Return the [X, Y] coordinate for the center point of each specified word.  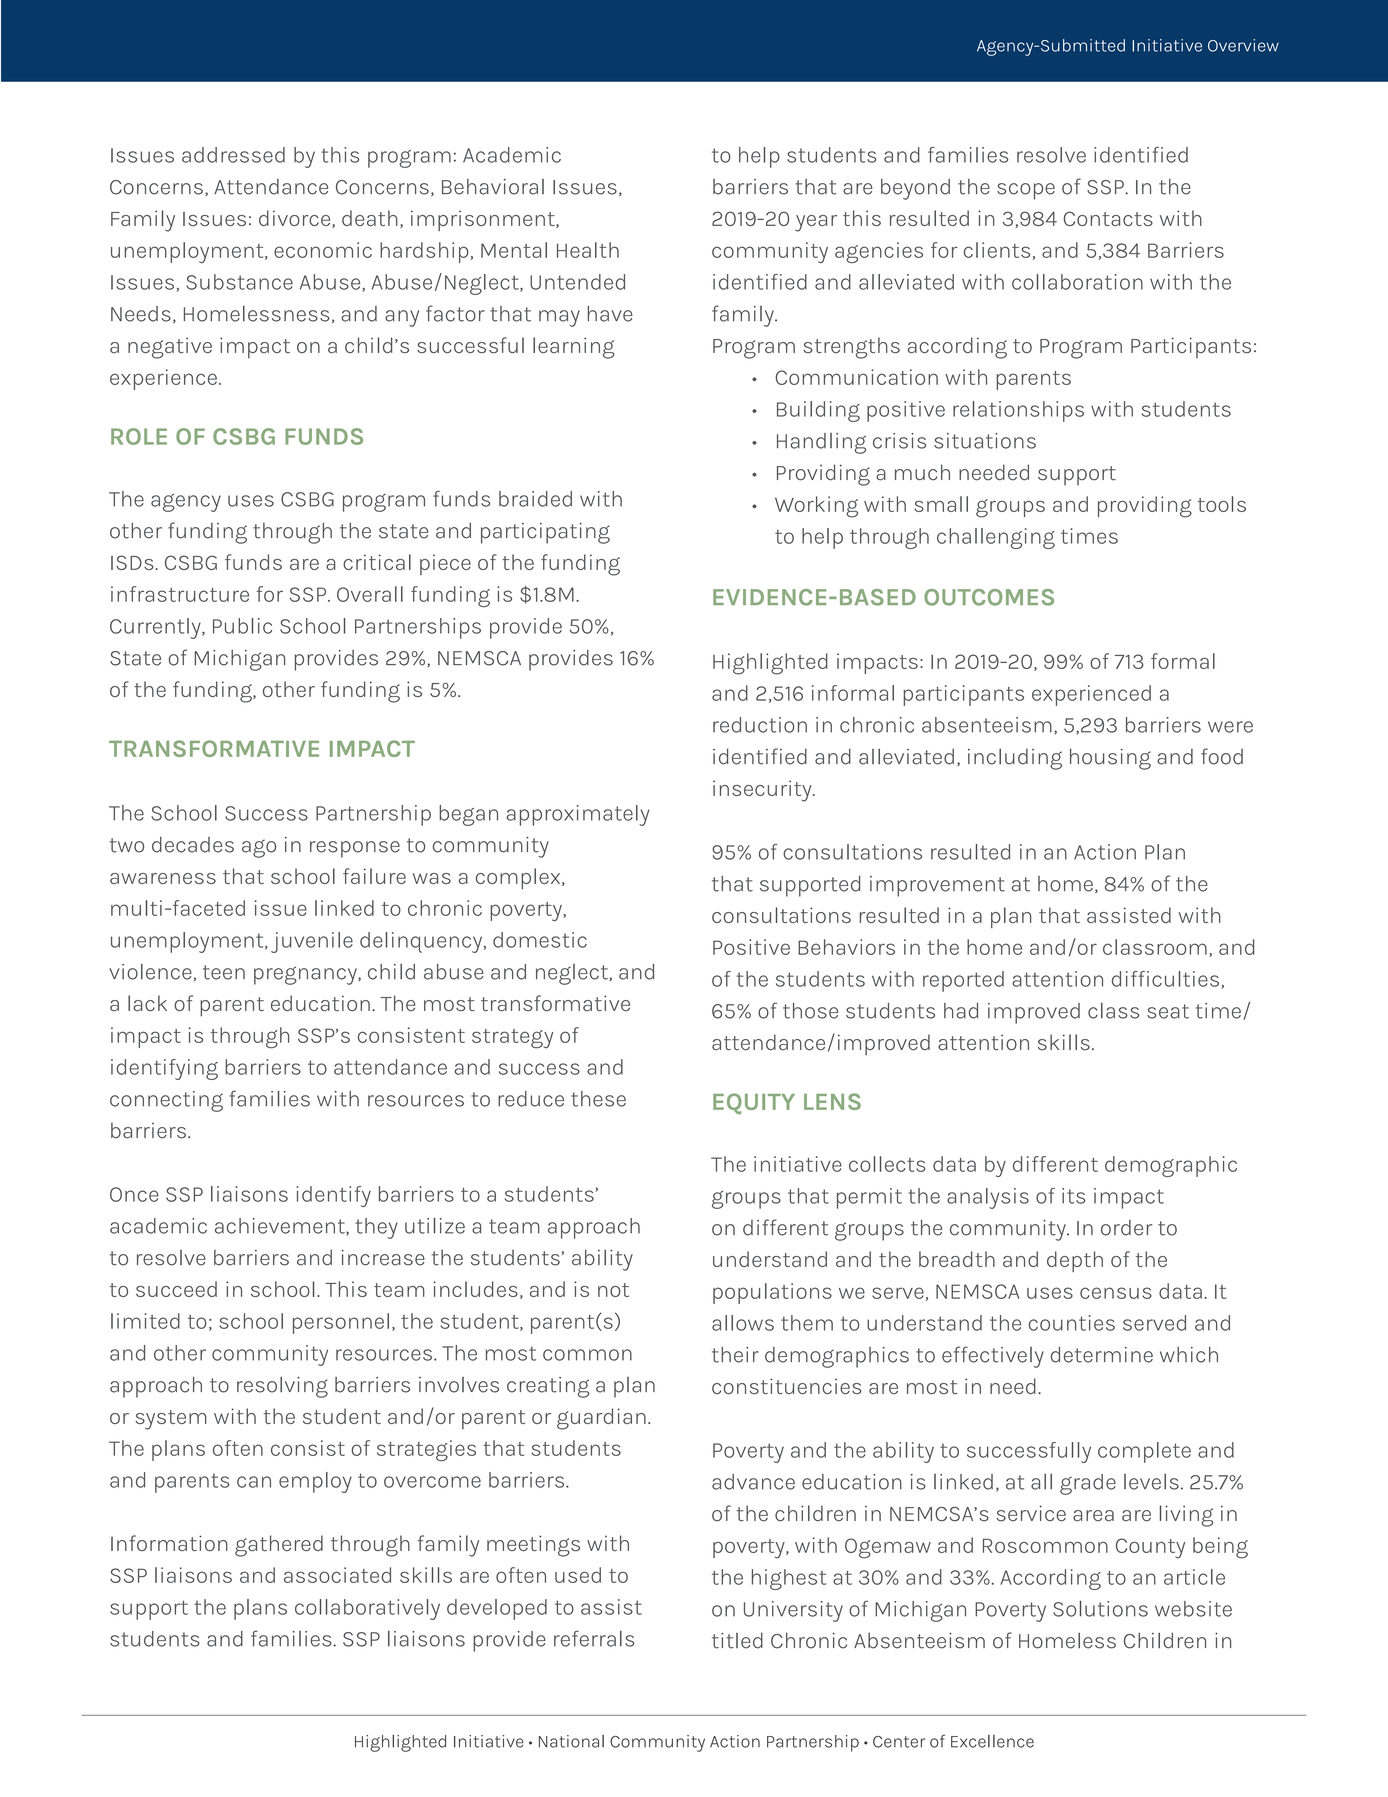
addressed [233, 155]
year [816, 223]
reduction [760, 725]
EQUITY [754, 1103]
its [1073, 1196]
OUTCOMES [989, 597]
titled [737, 1640]
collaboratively [367, 1609]
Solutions [1100, 1609]
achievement [281, 1227]
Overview [1243, 45]
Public [242, 626]
